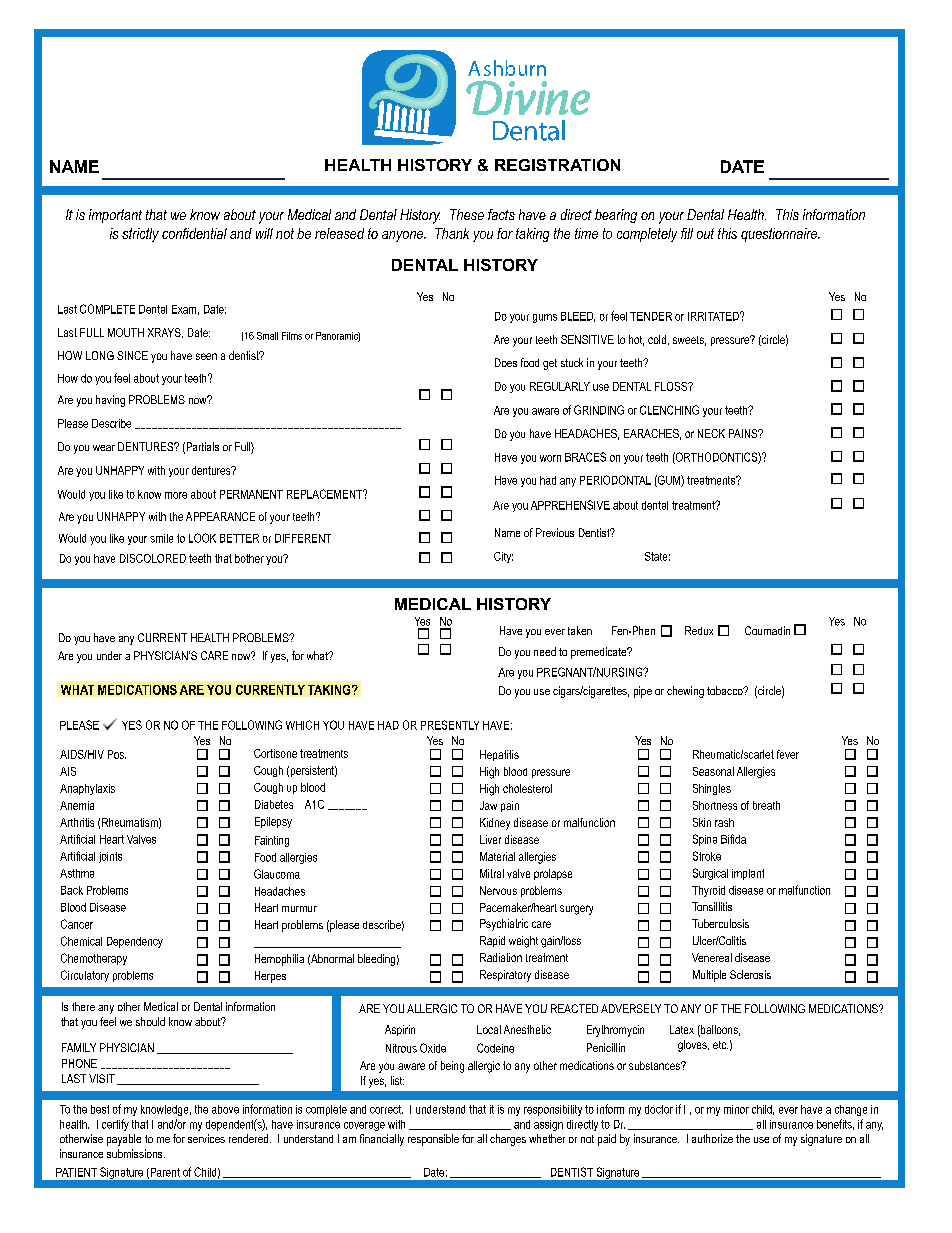 Image resolution: width=952 pixels, height=1233 pixels. Describe the element at coordinates (780, 235) in the screenshot. I see `questionnaire` at that location.
